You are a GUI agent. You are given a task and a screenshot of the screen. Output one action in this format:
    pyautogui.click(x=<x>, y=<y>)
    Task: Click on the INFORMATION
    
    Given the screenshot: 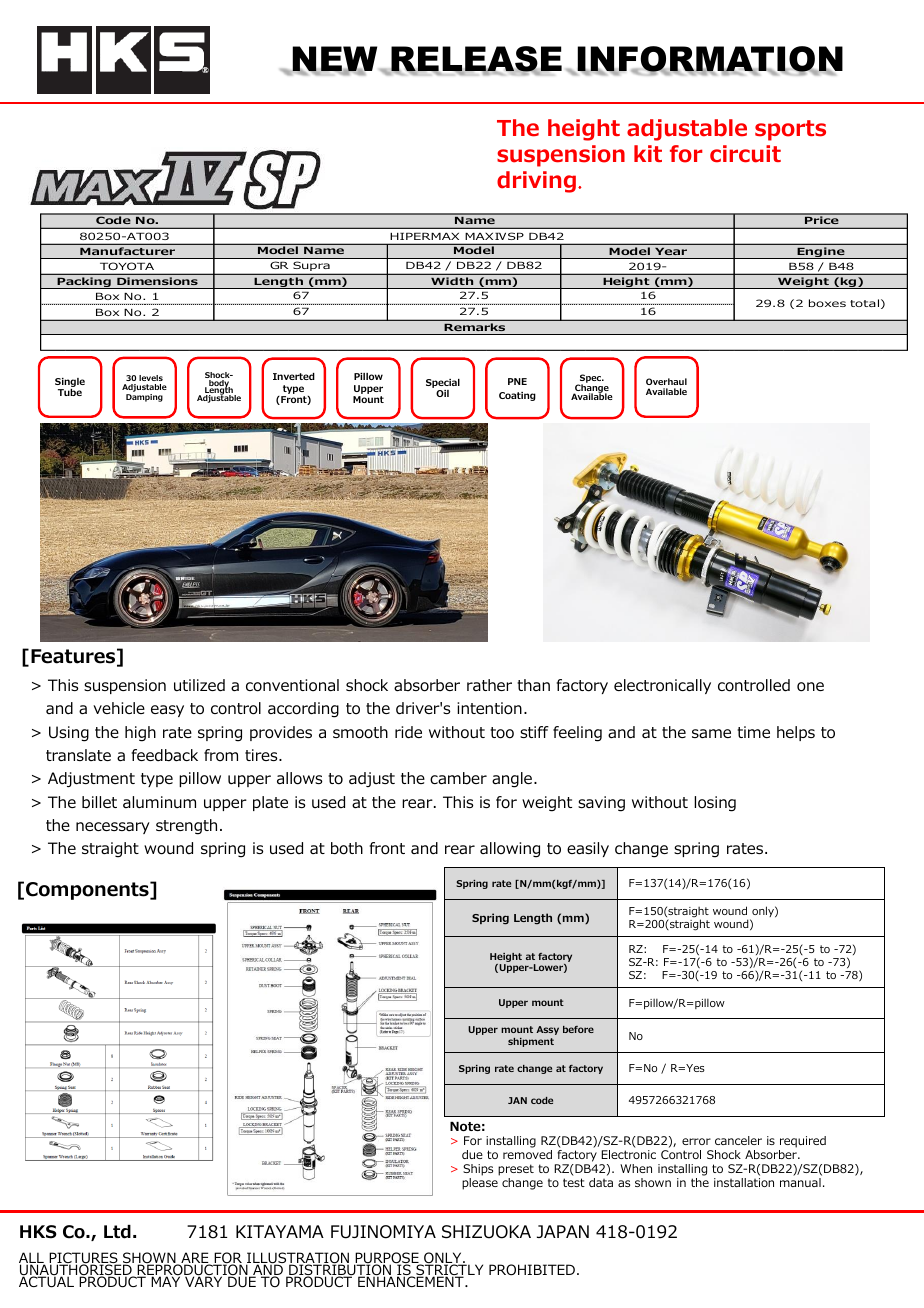 What is the action you would take?
    pyautogui.click(x=709, y=60)
